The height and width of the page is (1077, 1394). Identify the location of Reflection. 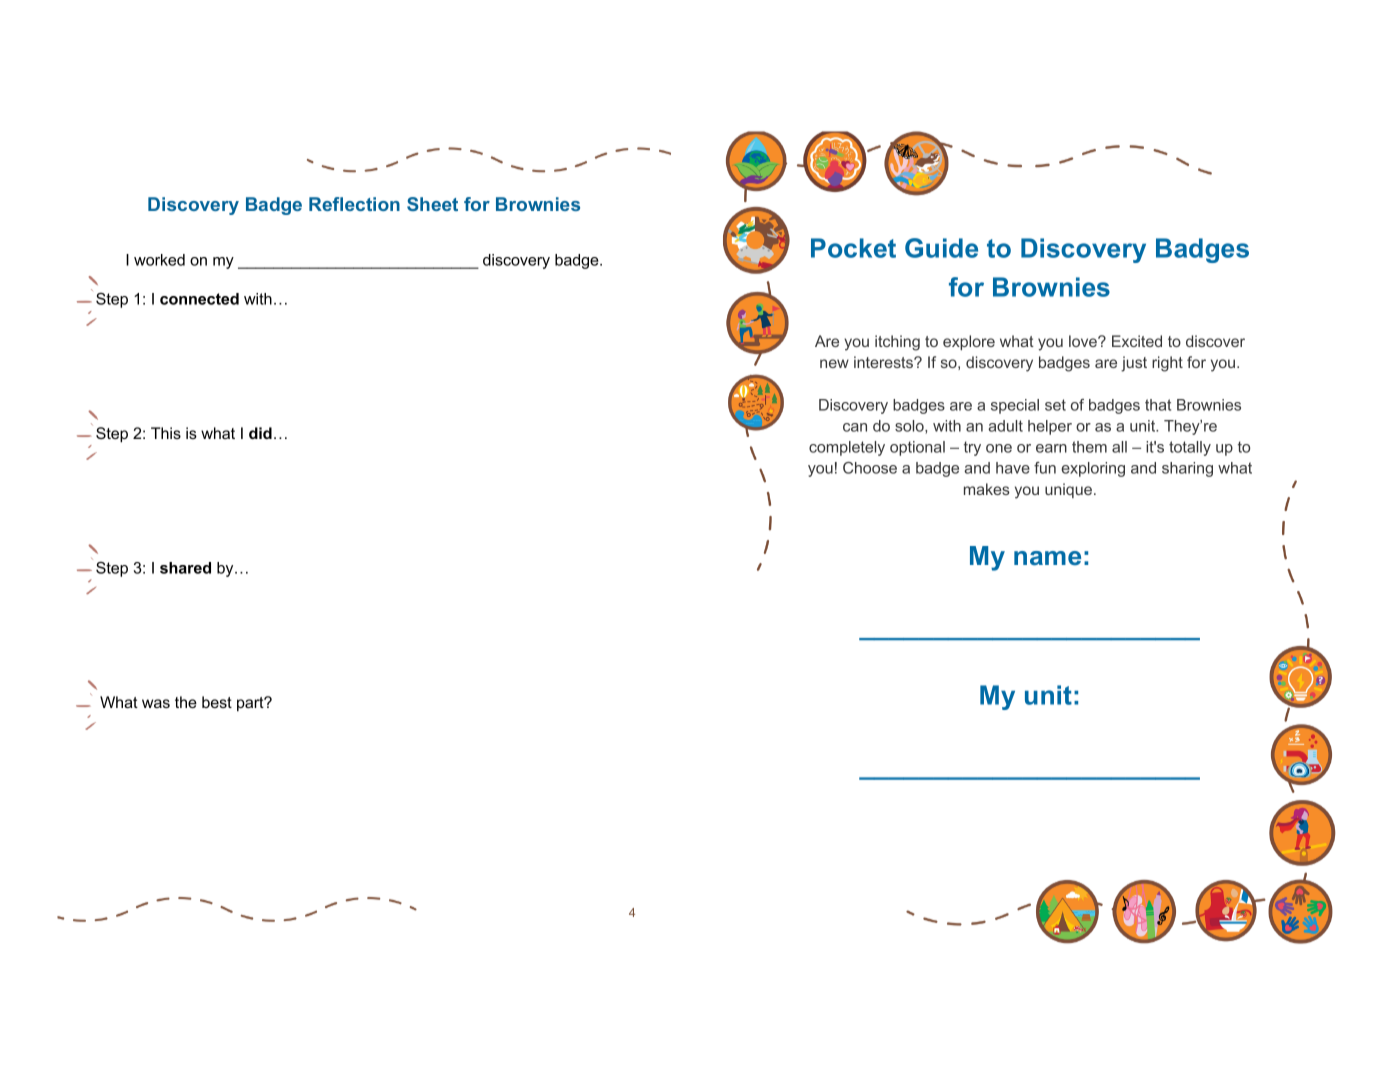
(354, 204).
